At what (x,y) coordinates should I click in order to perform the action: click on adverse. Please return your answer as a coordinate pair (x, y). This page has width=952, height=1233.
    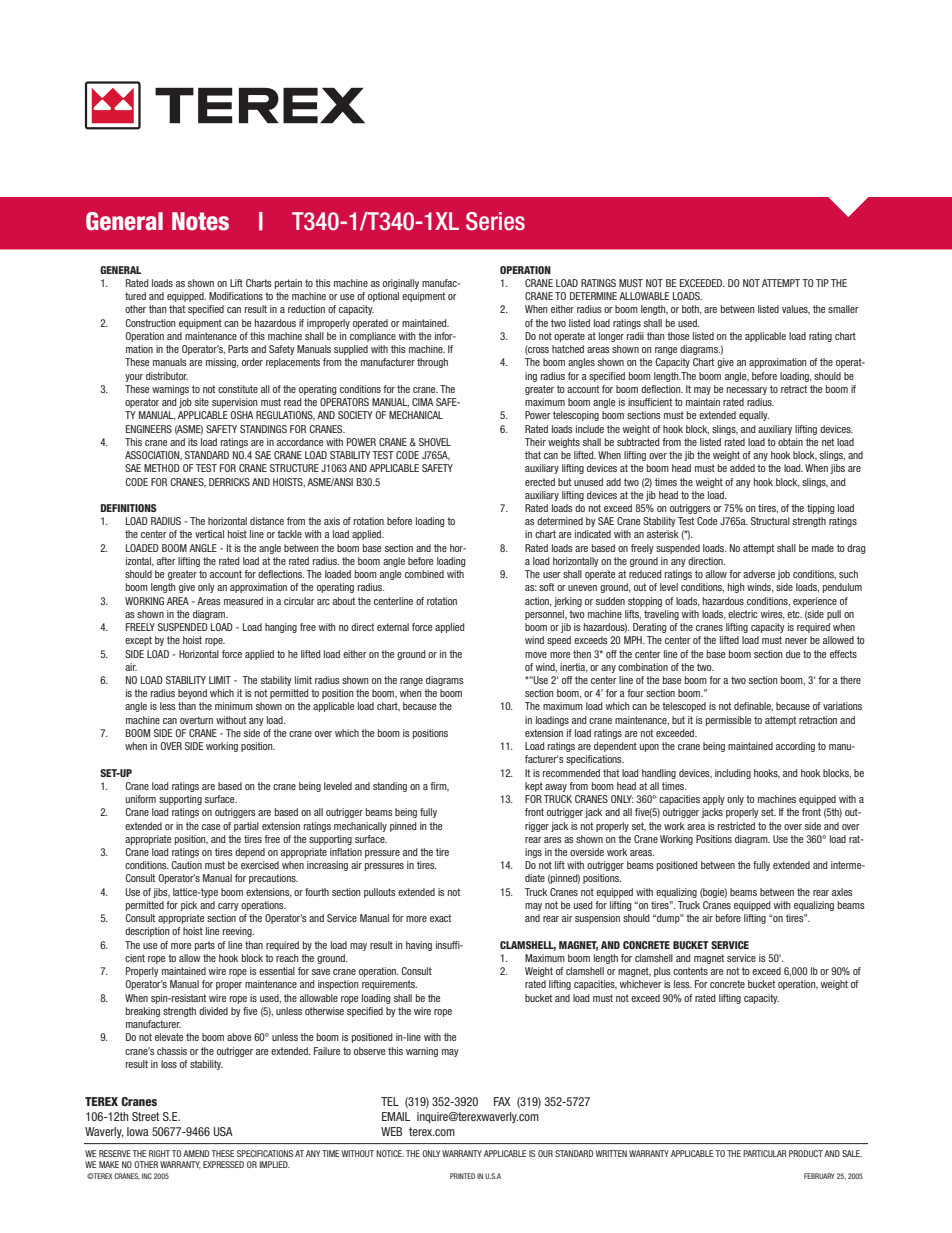
    Looking at the image, I should click on (759, 574).
